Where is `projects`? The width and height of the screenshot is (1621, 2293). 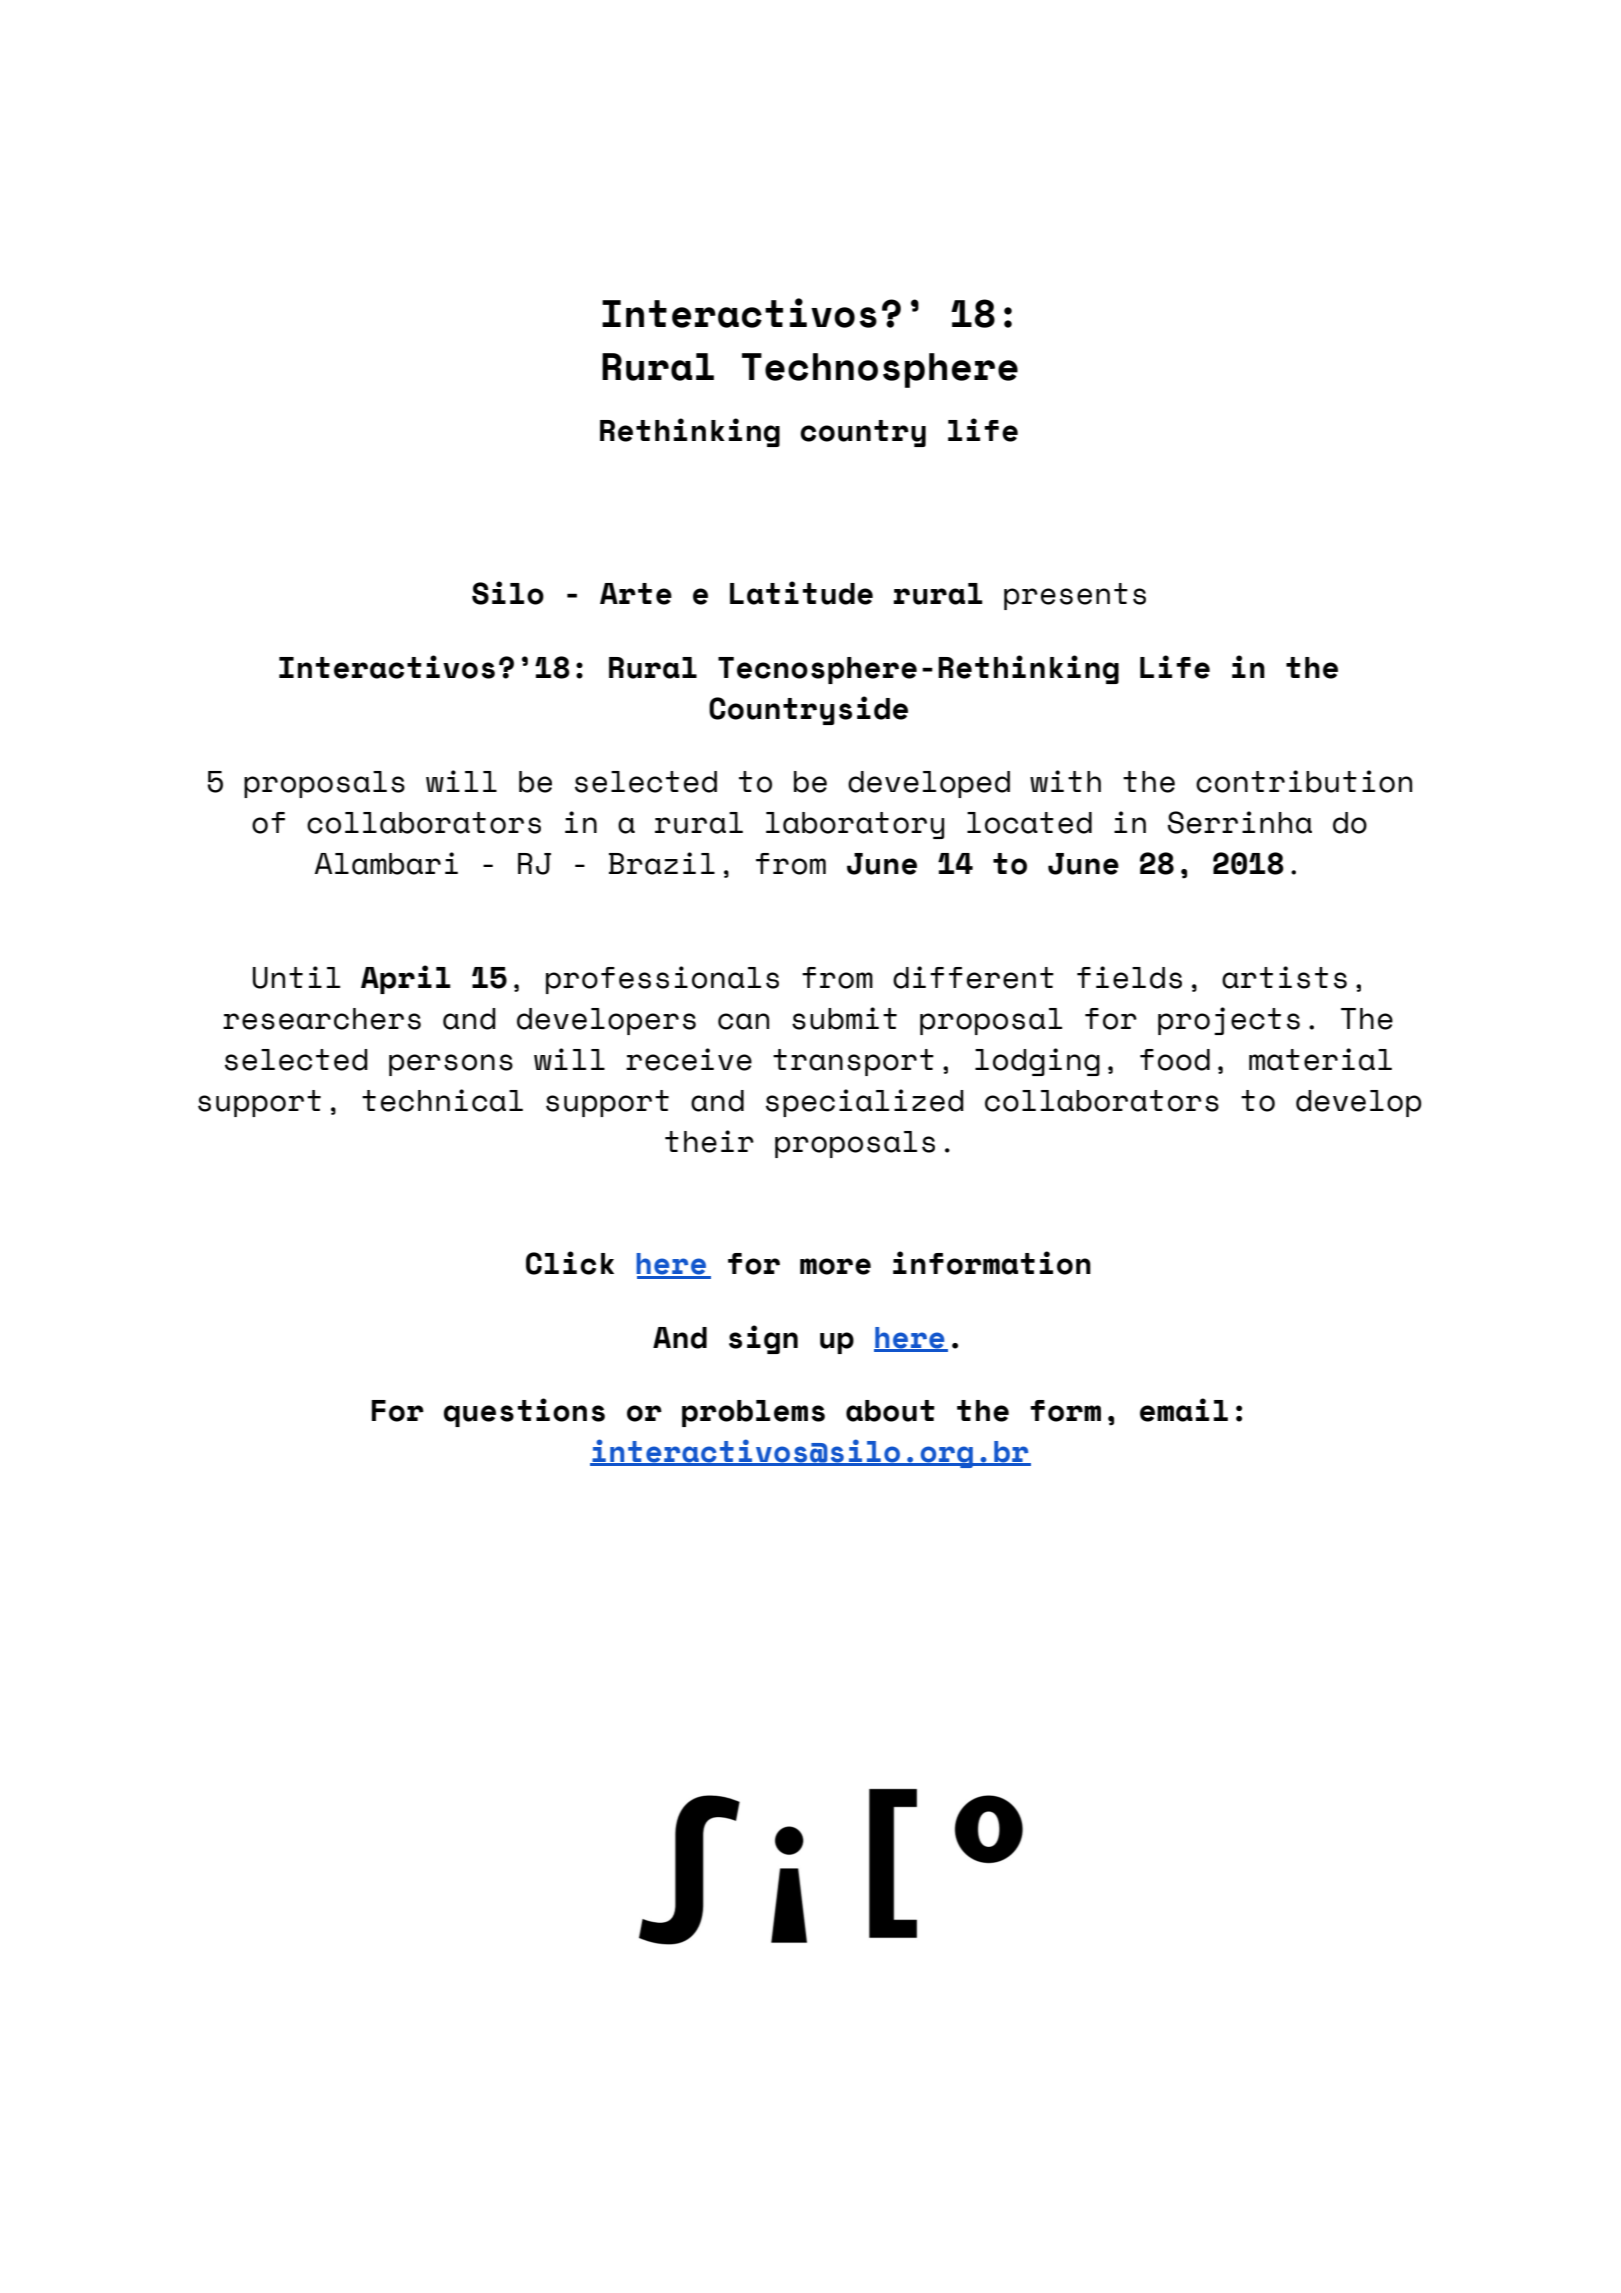 projects is located at coordinates (1229, 1021).
